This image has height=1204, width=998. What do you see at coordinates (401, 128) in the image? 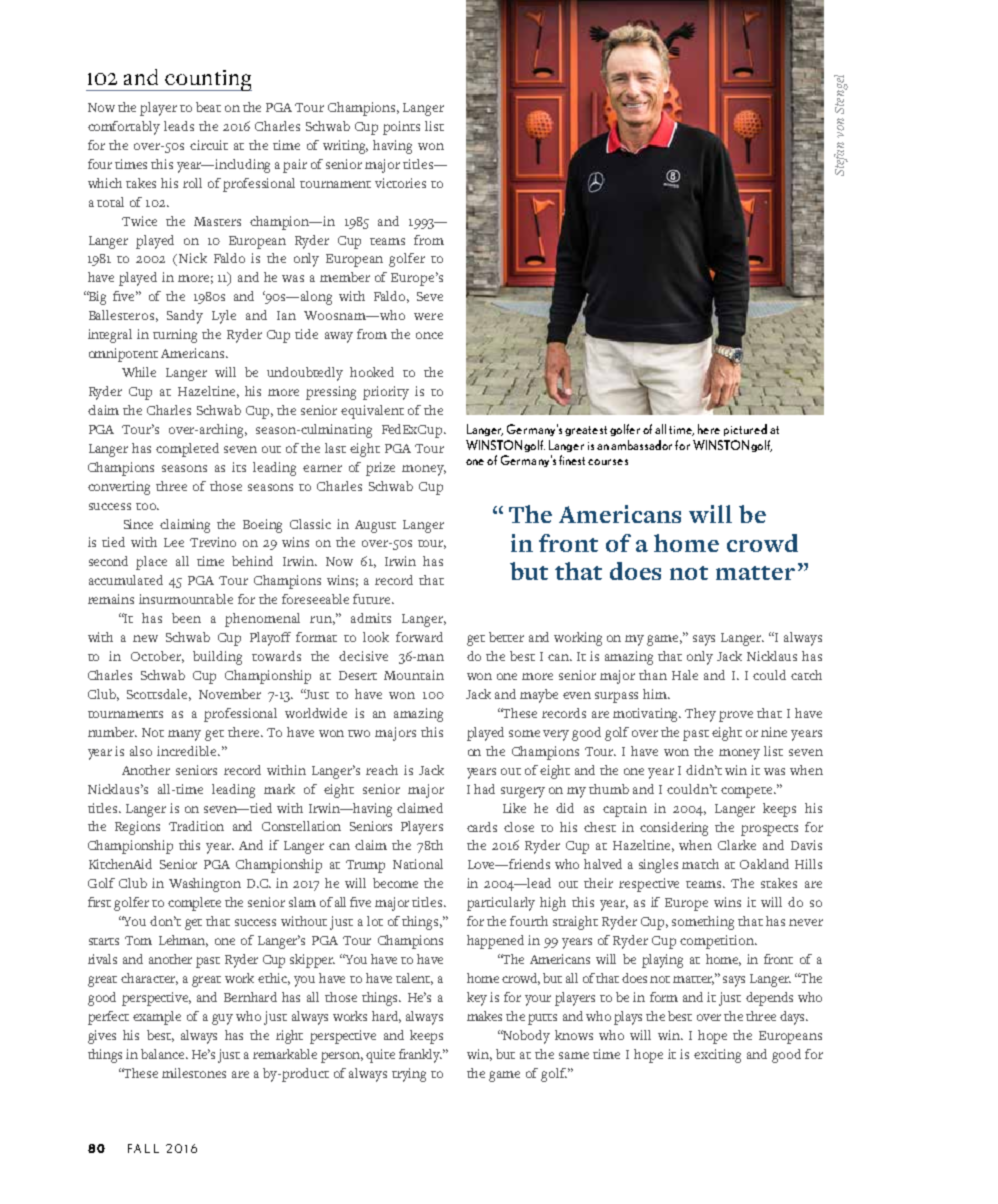
I see `points` at bounding box center [401, 128].
